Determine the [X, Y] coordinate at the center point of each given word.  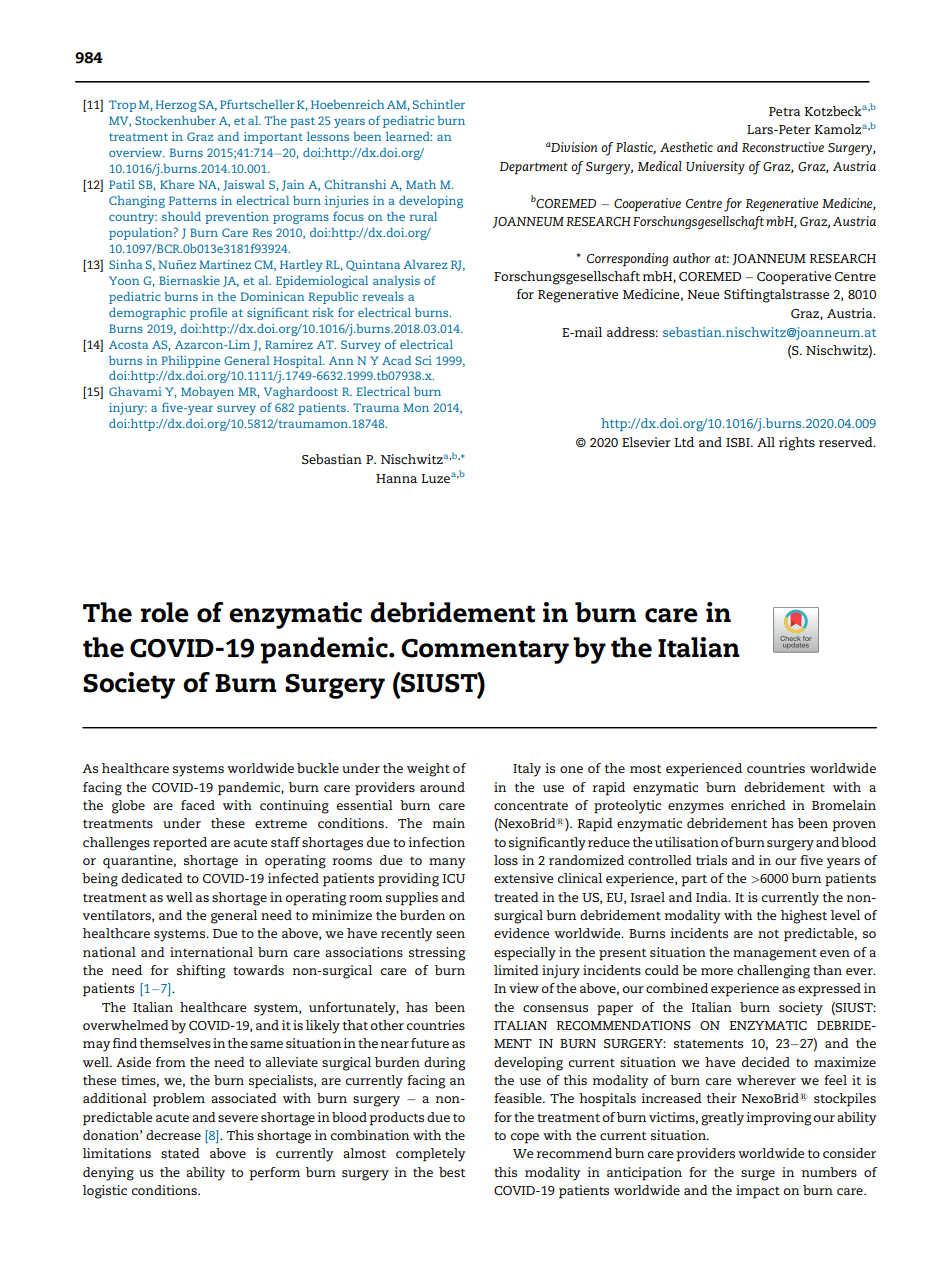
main [449, 823]
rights [797, 444]
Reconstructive [783, 147]
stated [180, 1153]
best [452, 1172]
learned [409, 136]
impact [758, 1192]
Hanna [396, 478]
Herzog [176, 106]
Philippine [190, 362]
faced [198, 805]
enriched [758, 805]
